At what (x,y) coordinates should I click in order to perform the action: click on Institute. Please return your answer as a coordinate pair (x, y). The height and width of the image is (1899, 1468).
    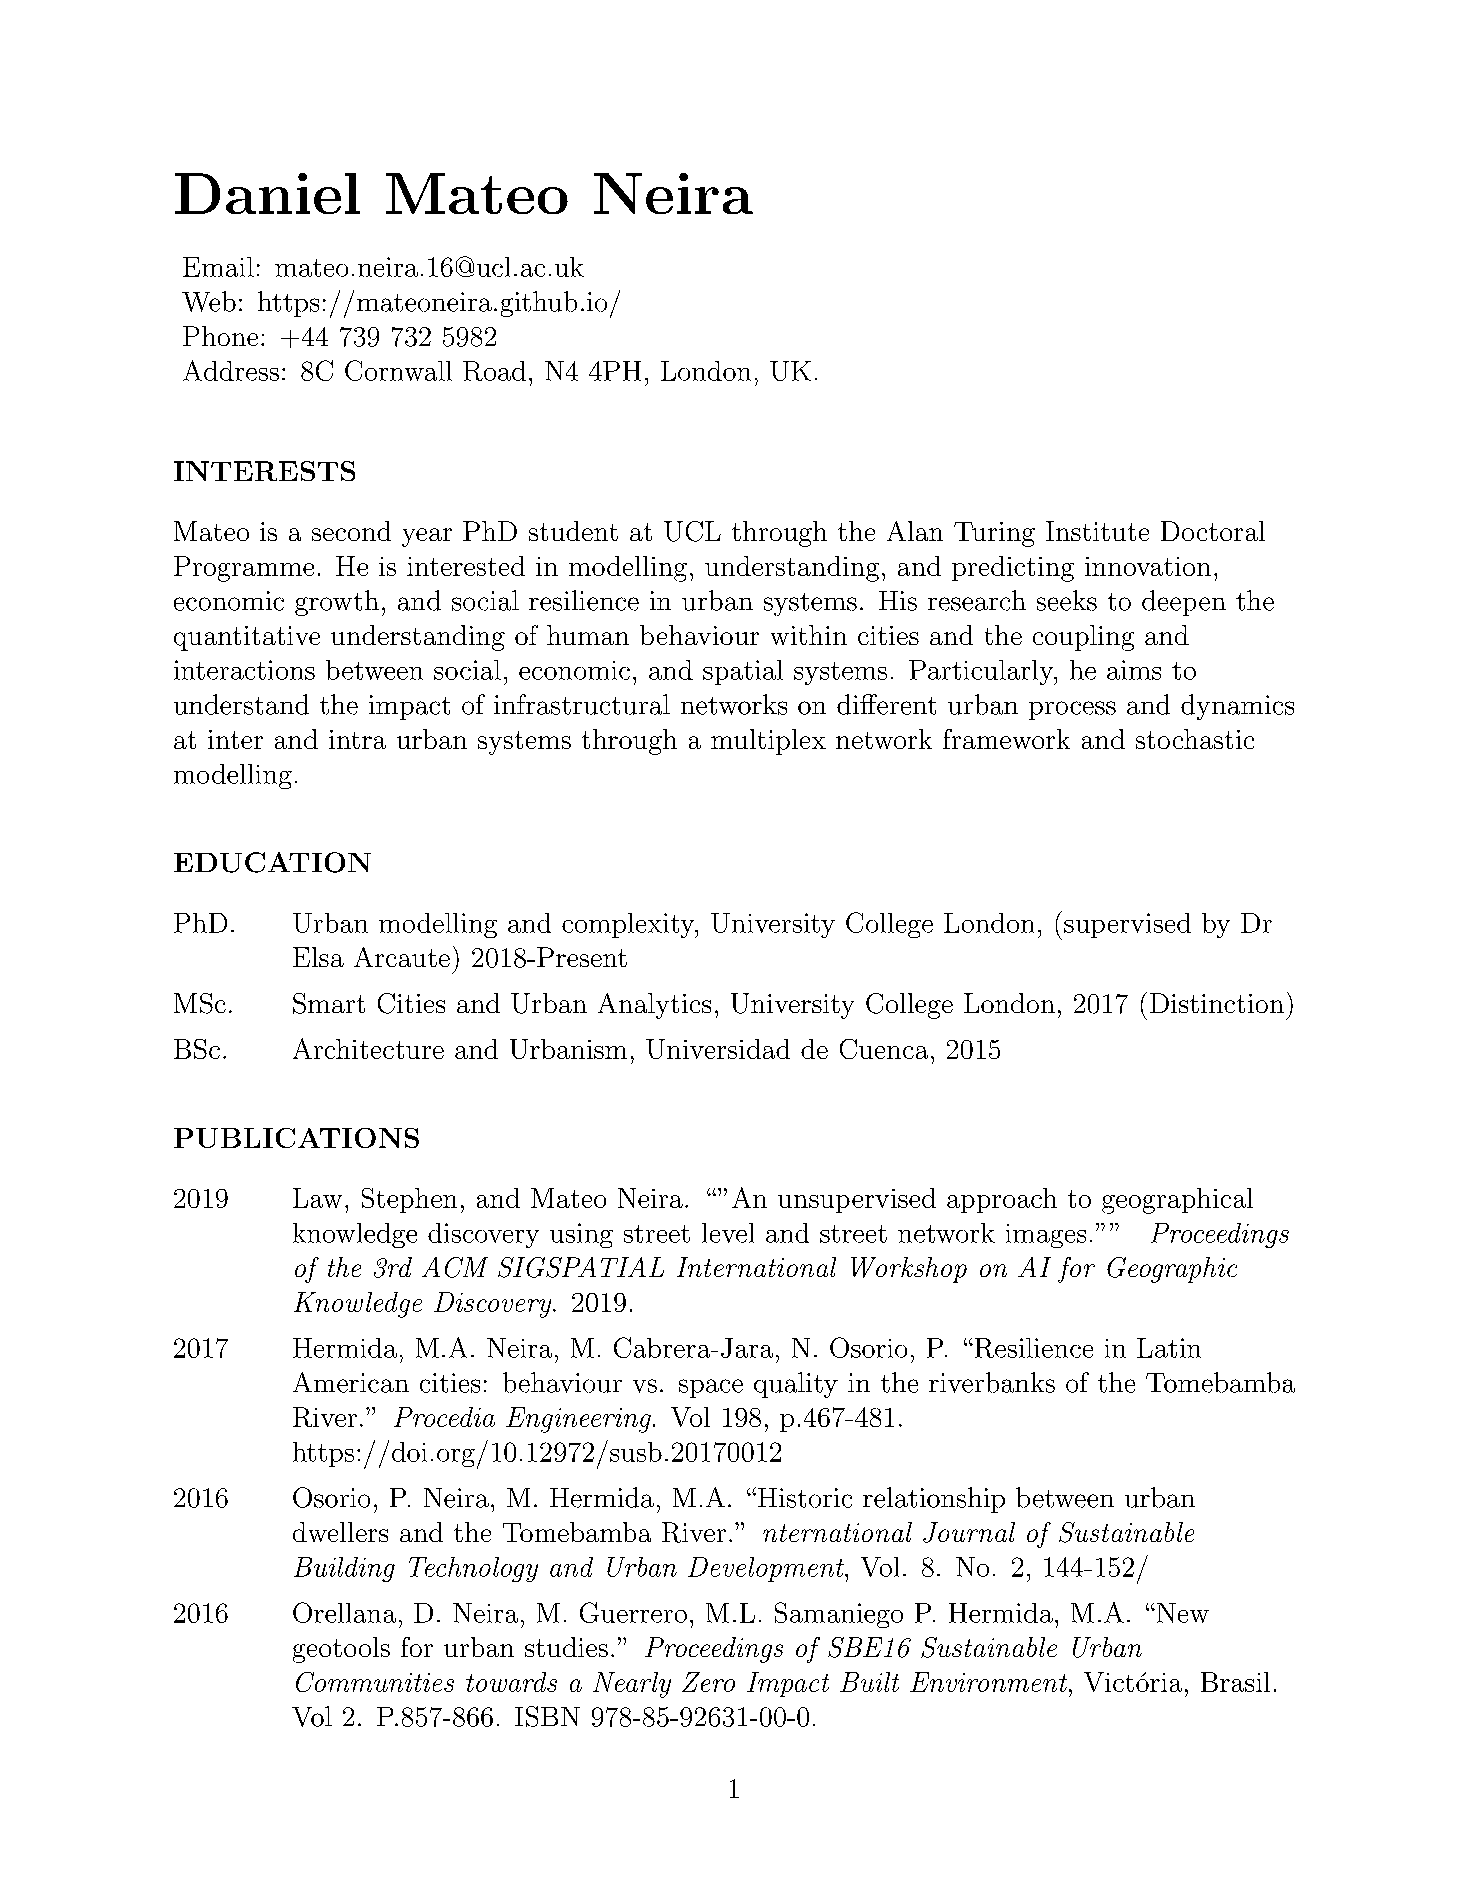
    Looking at the image, I should click on (1097, 531).
